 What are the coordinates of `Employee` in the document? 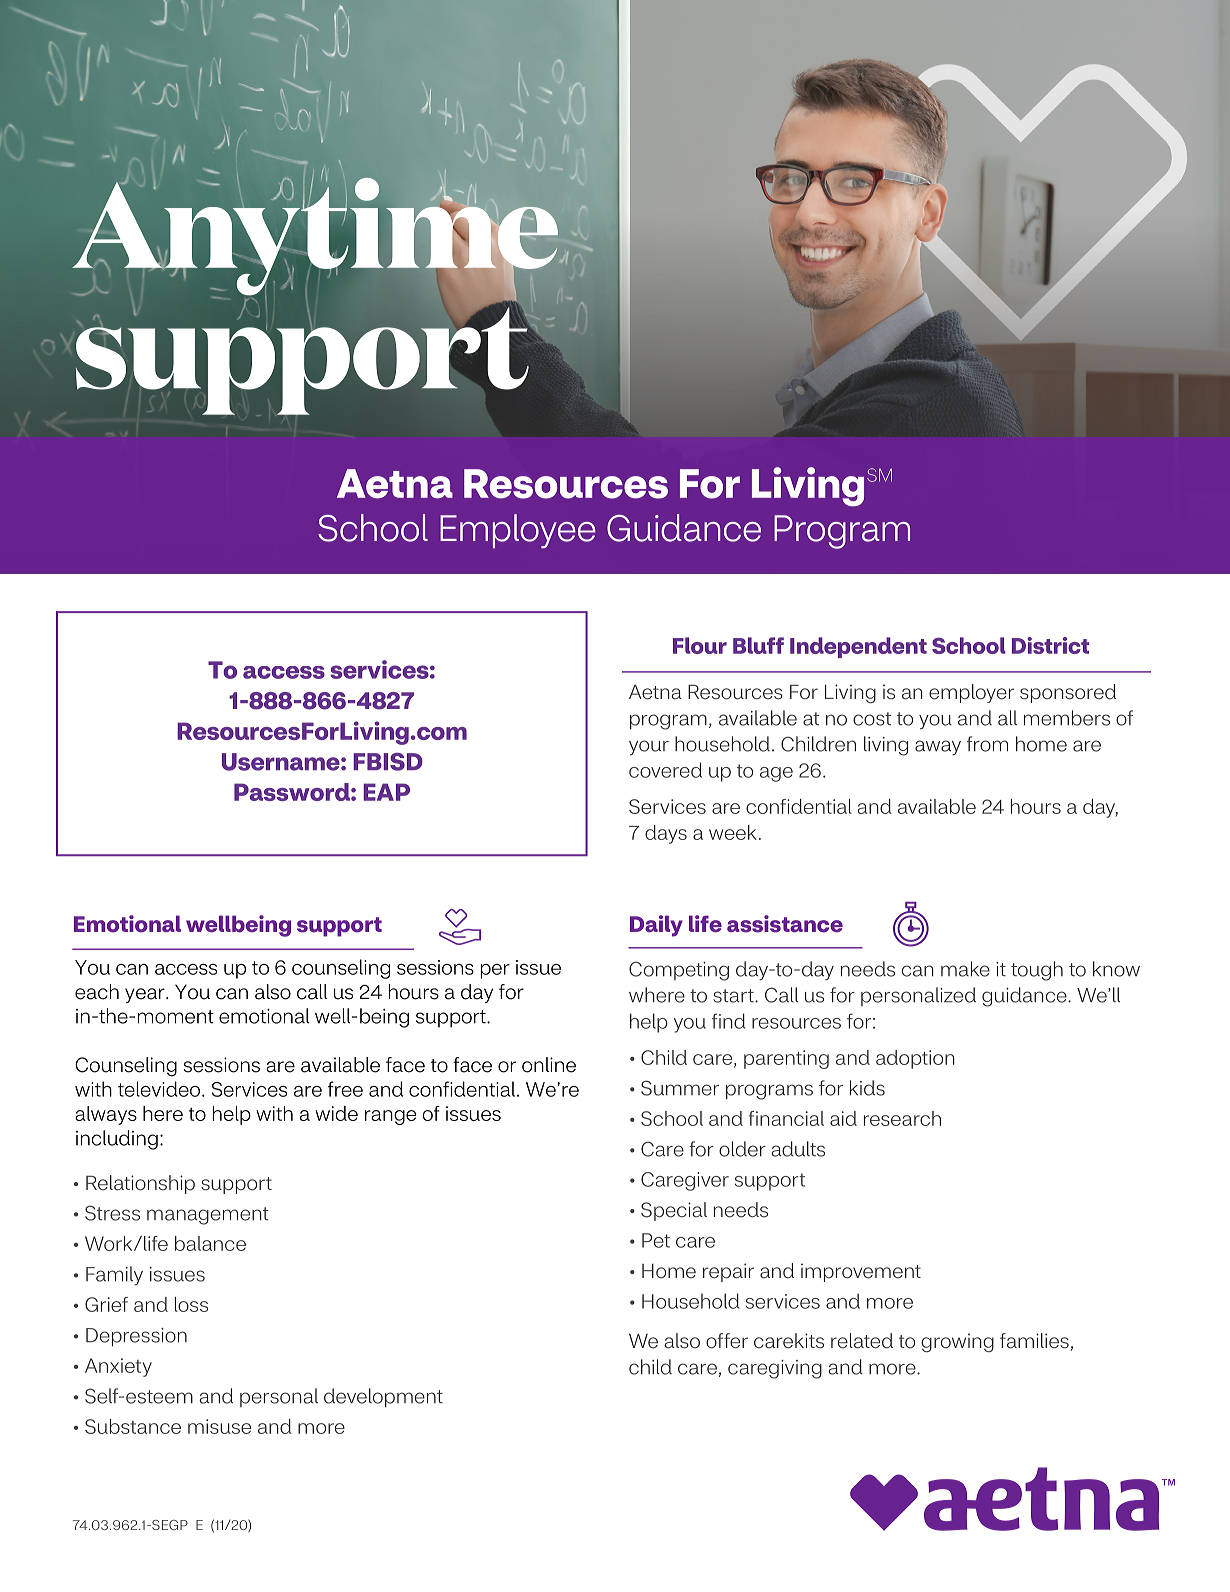 It's located at (518, 531).
